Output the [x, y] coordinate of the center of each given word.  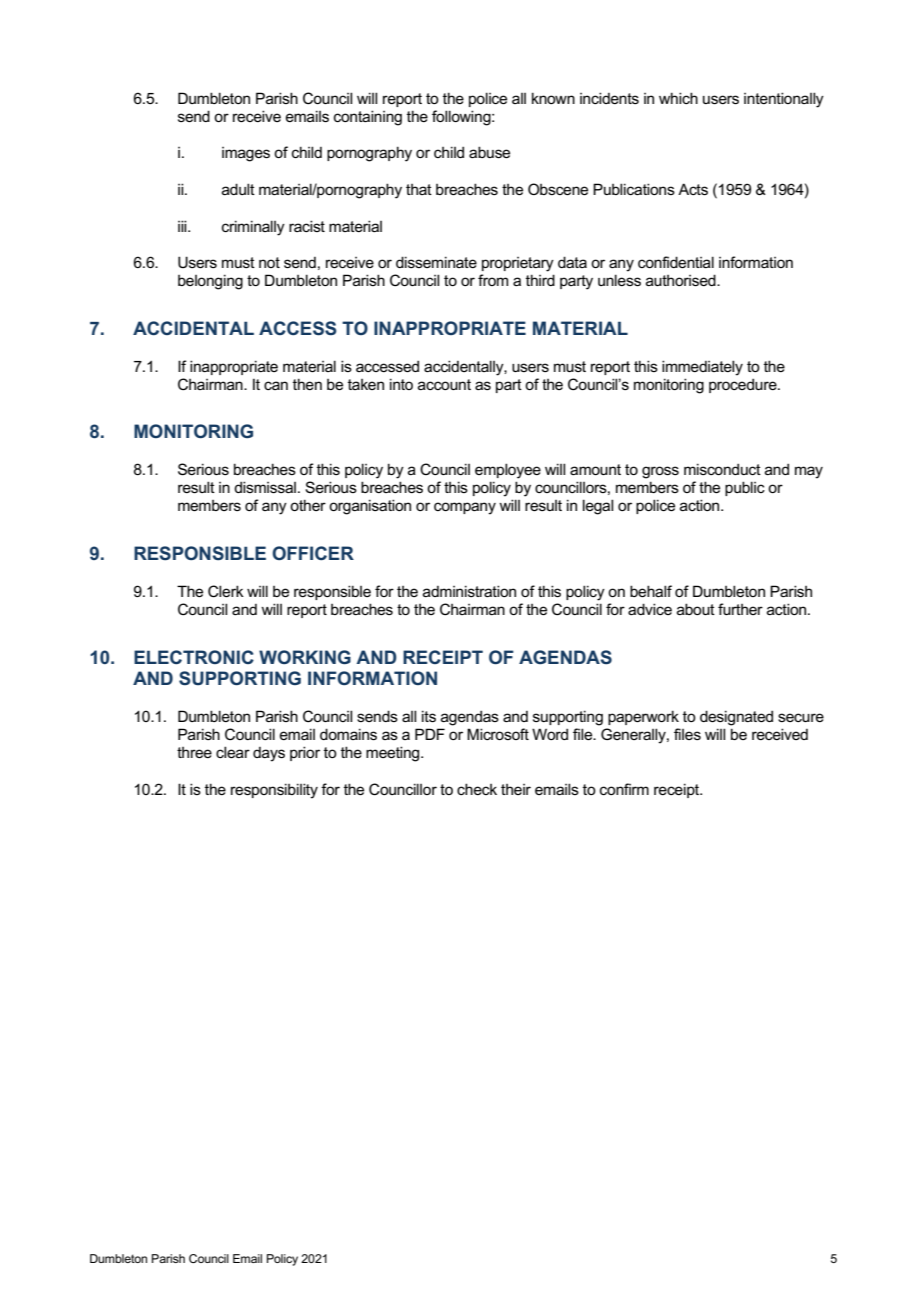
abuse [489, 152]
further [740, 609]
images [246, 154]
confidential [676, 262]
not [269, 262]
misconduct [722, 469]
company [465, 508]
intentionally [784, 100]
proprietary [518, 264]
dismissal [265, 487]
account [444, 384]
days [269, 754]
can [276, 385]
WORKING [305, 657]
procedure [744, 385]
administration [469, 591]
